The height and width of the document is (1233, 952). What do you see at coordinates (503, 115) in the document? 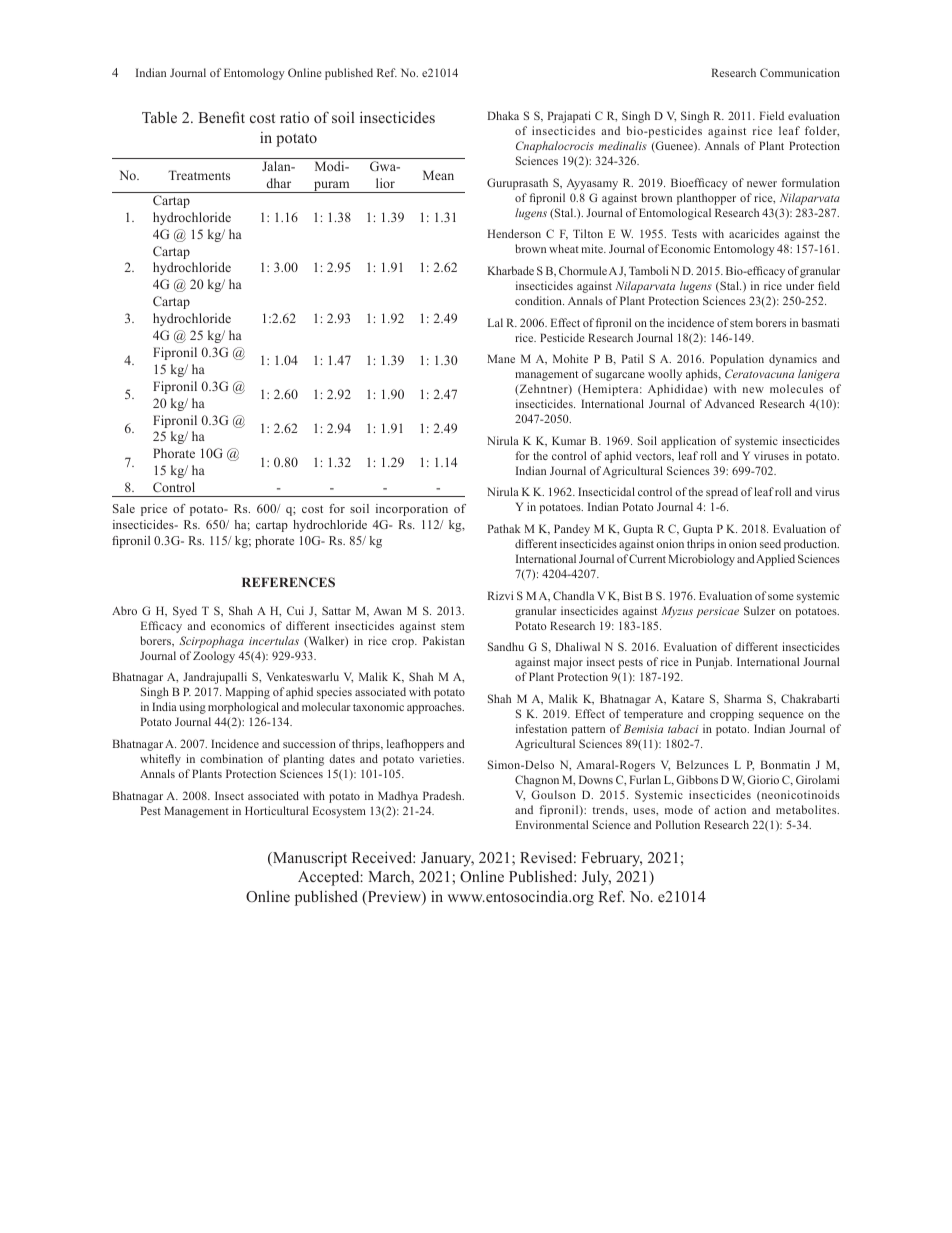
I see `Dhaka` at bounding box center [503, 115].
